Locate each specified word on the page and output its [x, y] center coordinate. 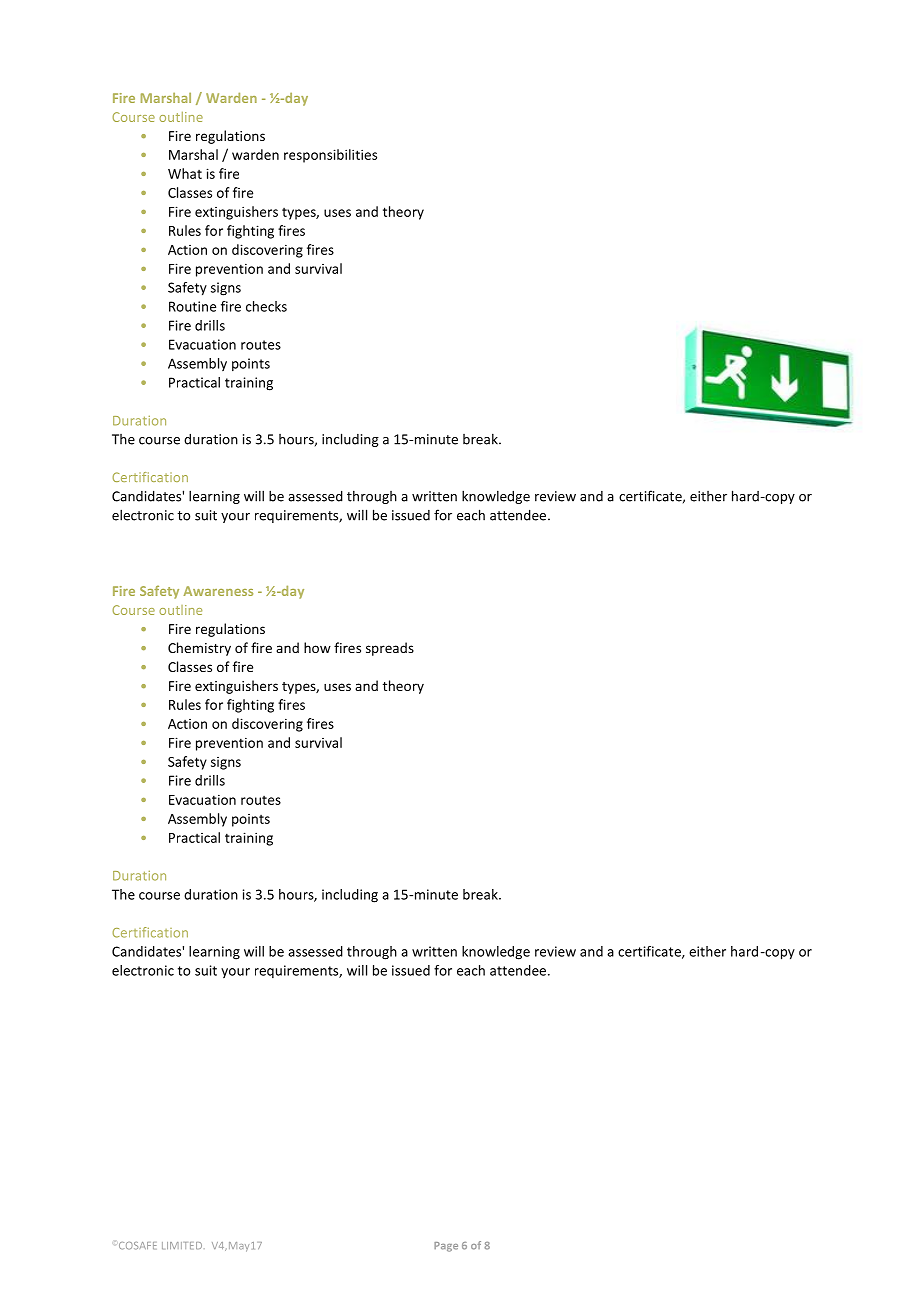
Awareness [218, 591]
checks [266, 306]
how [317, 647]
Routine [192, 306]
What [185, 173]
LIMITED [183, 1245]
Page [446, 1247]
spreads [390, 649]
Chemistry [199, 649]
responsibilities [330, 156]
